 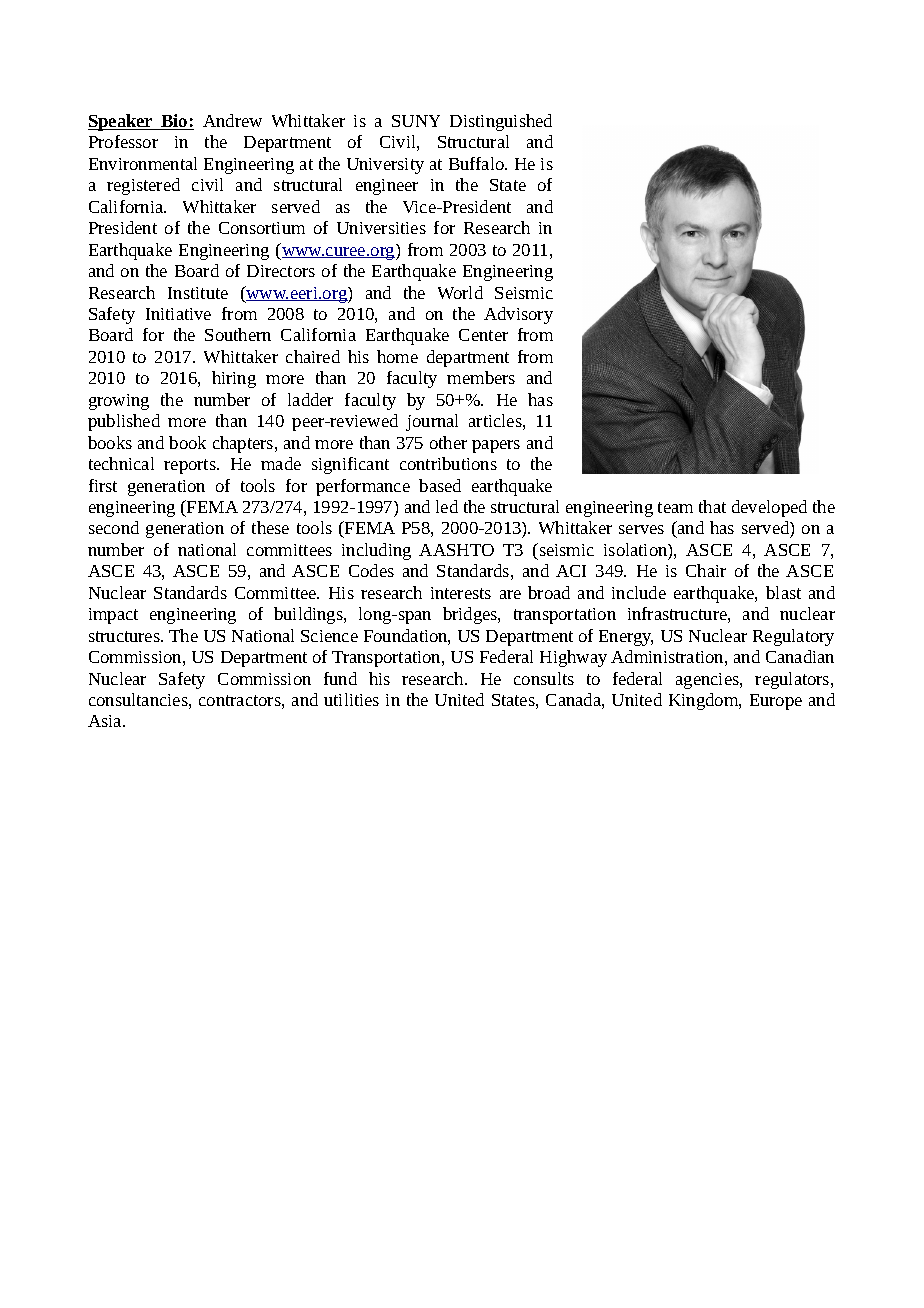 I want to click on Advisory, so click(x=518, y=315).
